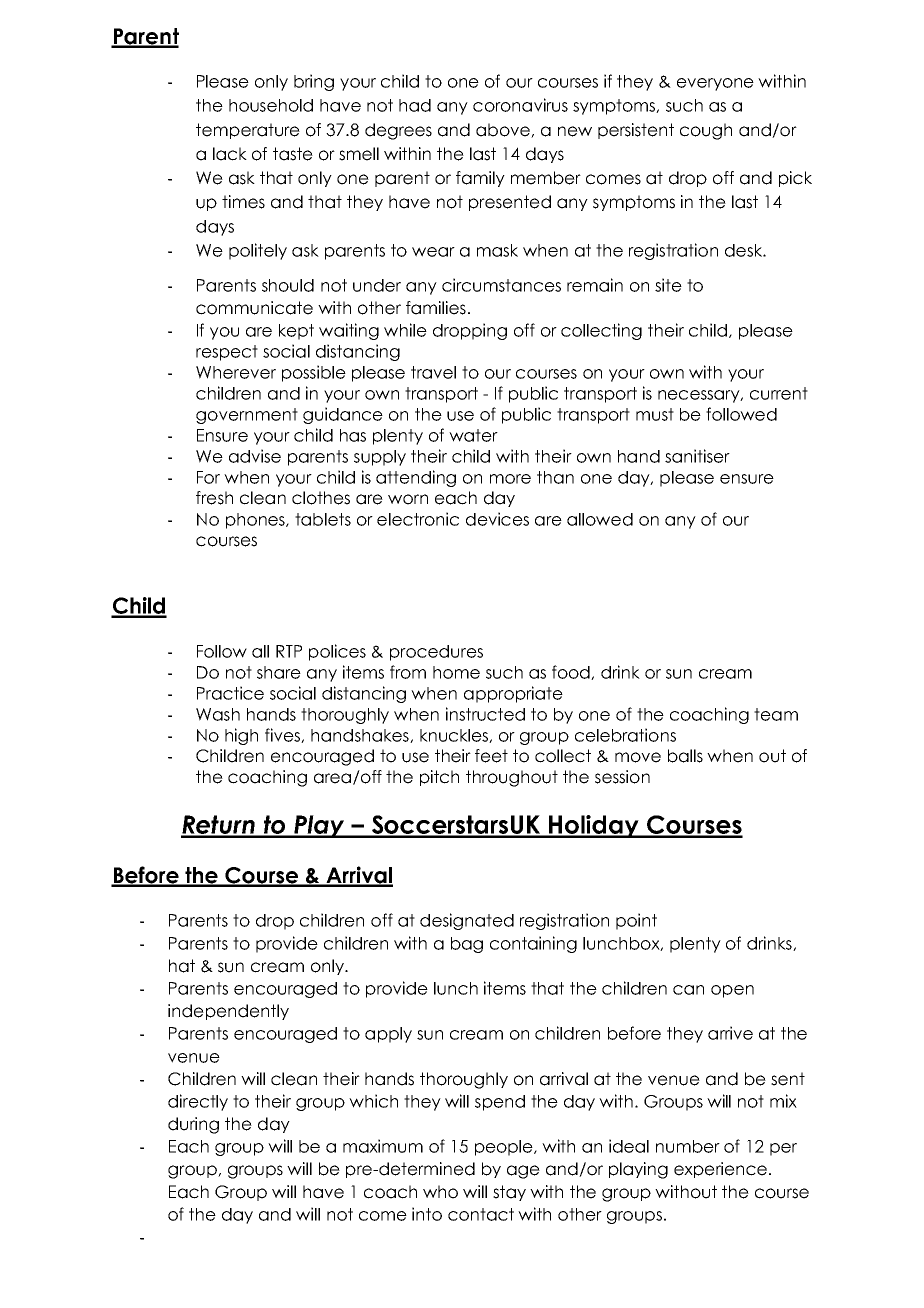 Image resolution: width=924 pixels, height=1308 pixels. What do you see at coordinates (706, 131) in the screenshot?
I see `cough` at bounding box center [706, 131].
